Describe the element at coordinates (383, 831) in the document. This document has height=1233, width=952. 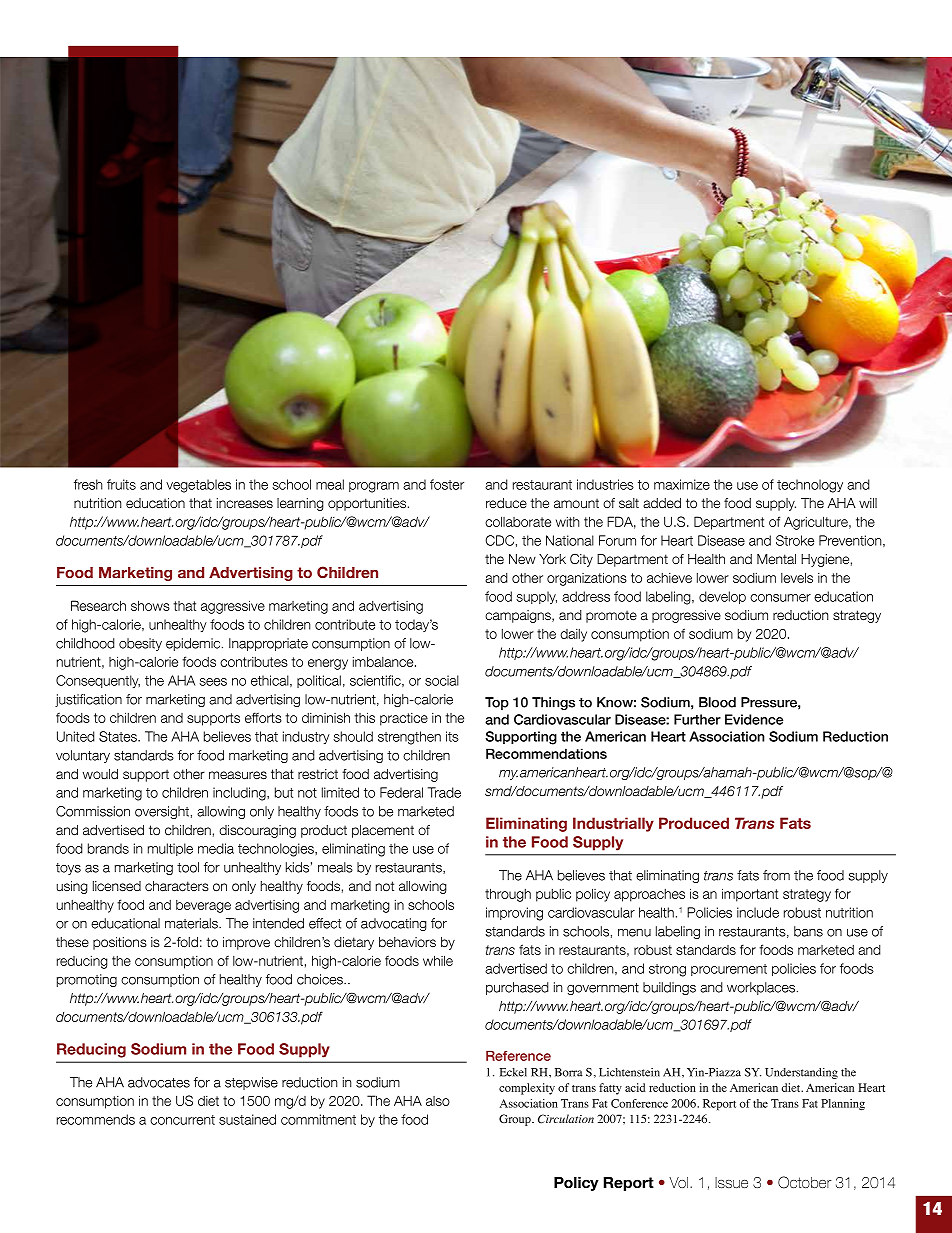
I see `placement` at that location.
